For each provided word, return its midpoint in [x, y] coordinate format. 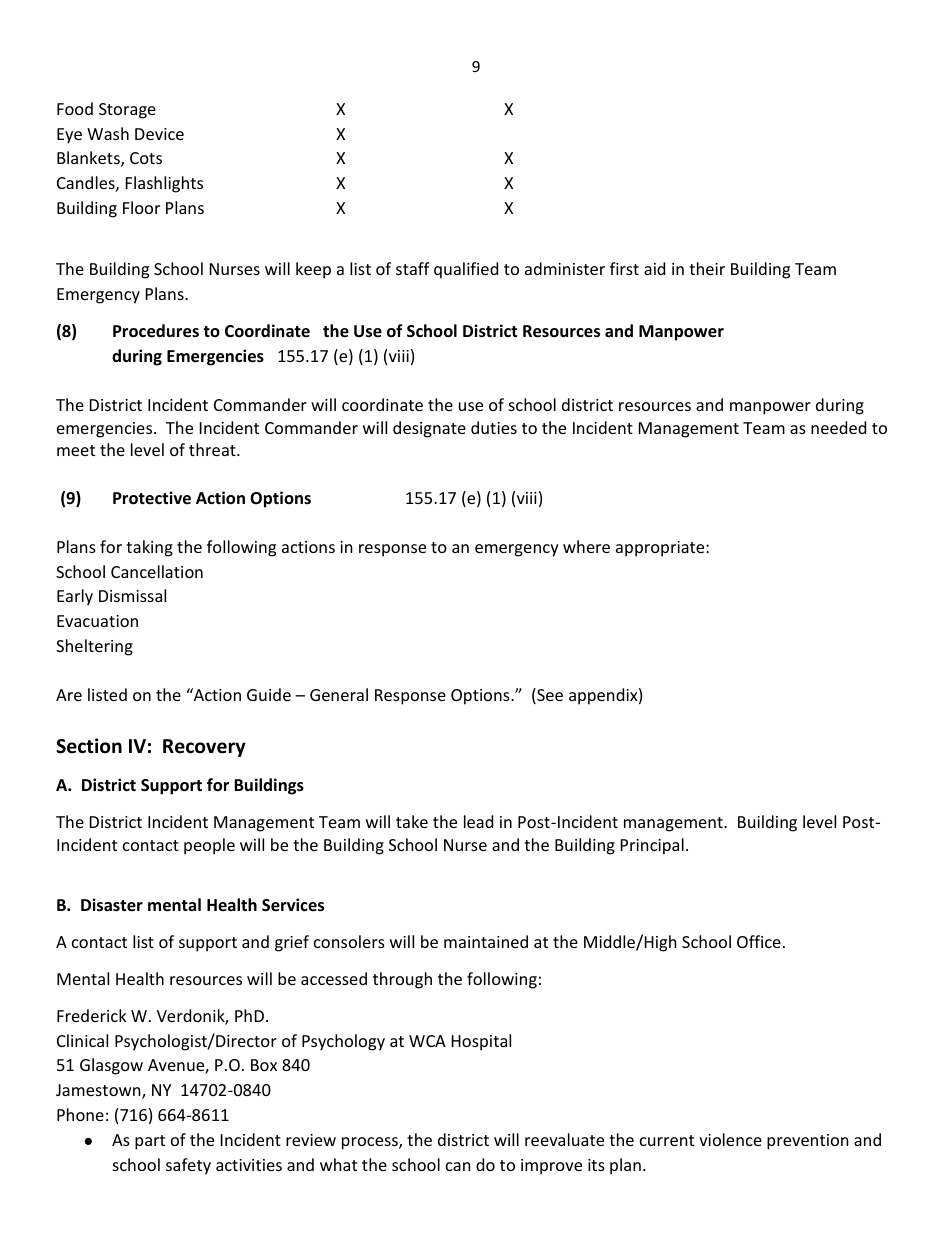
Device [159, 134]
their [707, 268]
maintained [486, 941]
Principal [652, 846]
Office [759, 941]
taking [149, 548]
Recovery [204, 748]
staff [413, 268]
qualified [466, 270]
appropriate [661, 549]
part [150, 1142]
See [549, 696]
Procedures [156, 331]
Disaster [112, 905]
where [586, 546]
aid [654, 268]
